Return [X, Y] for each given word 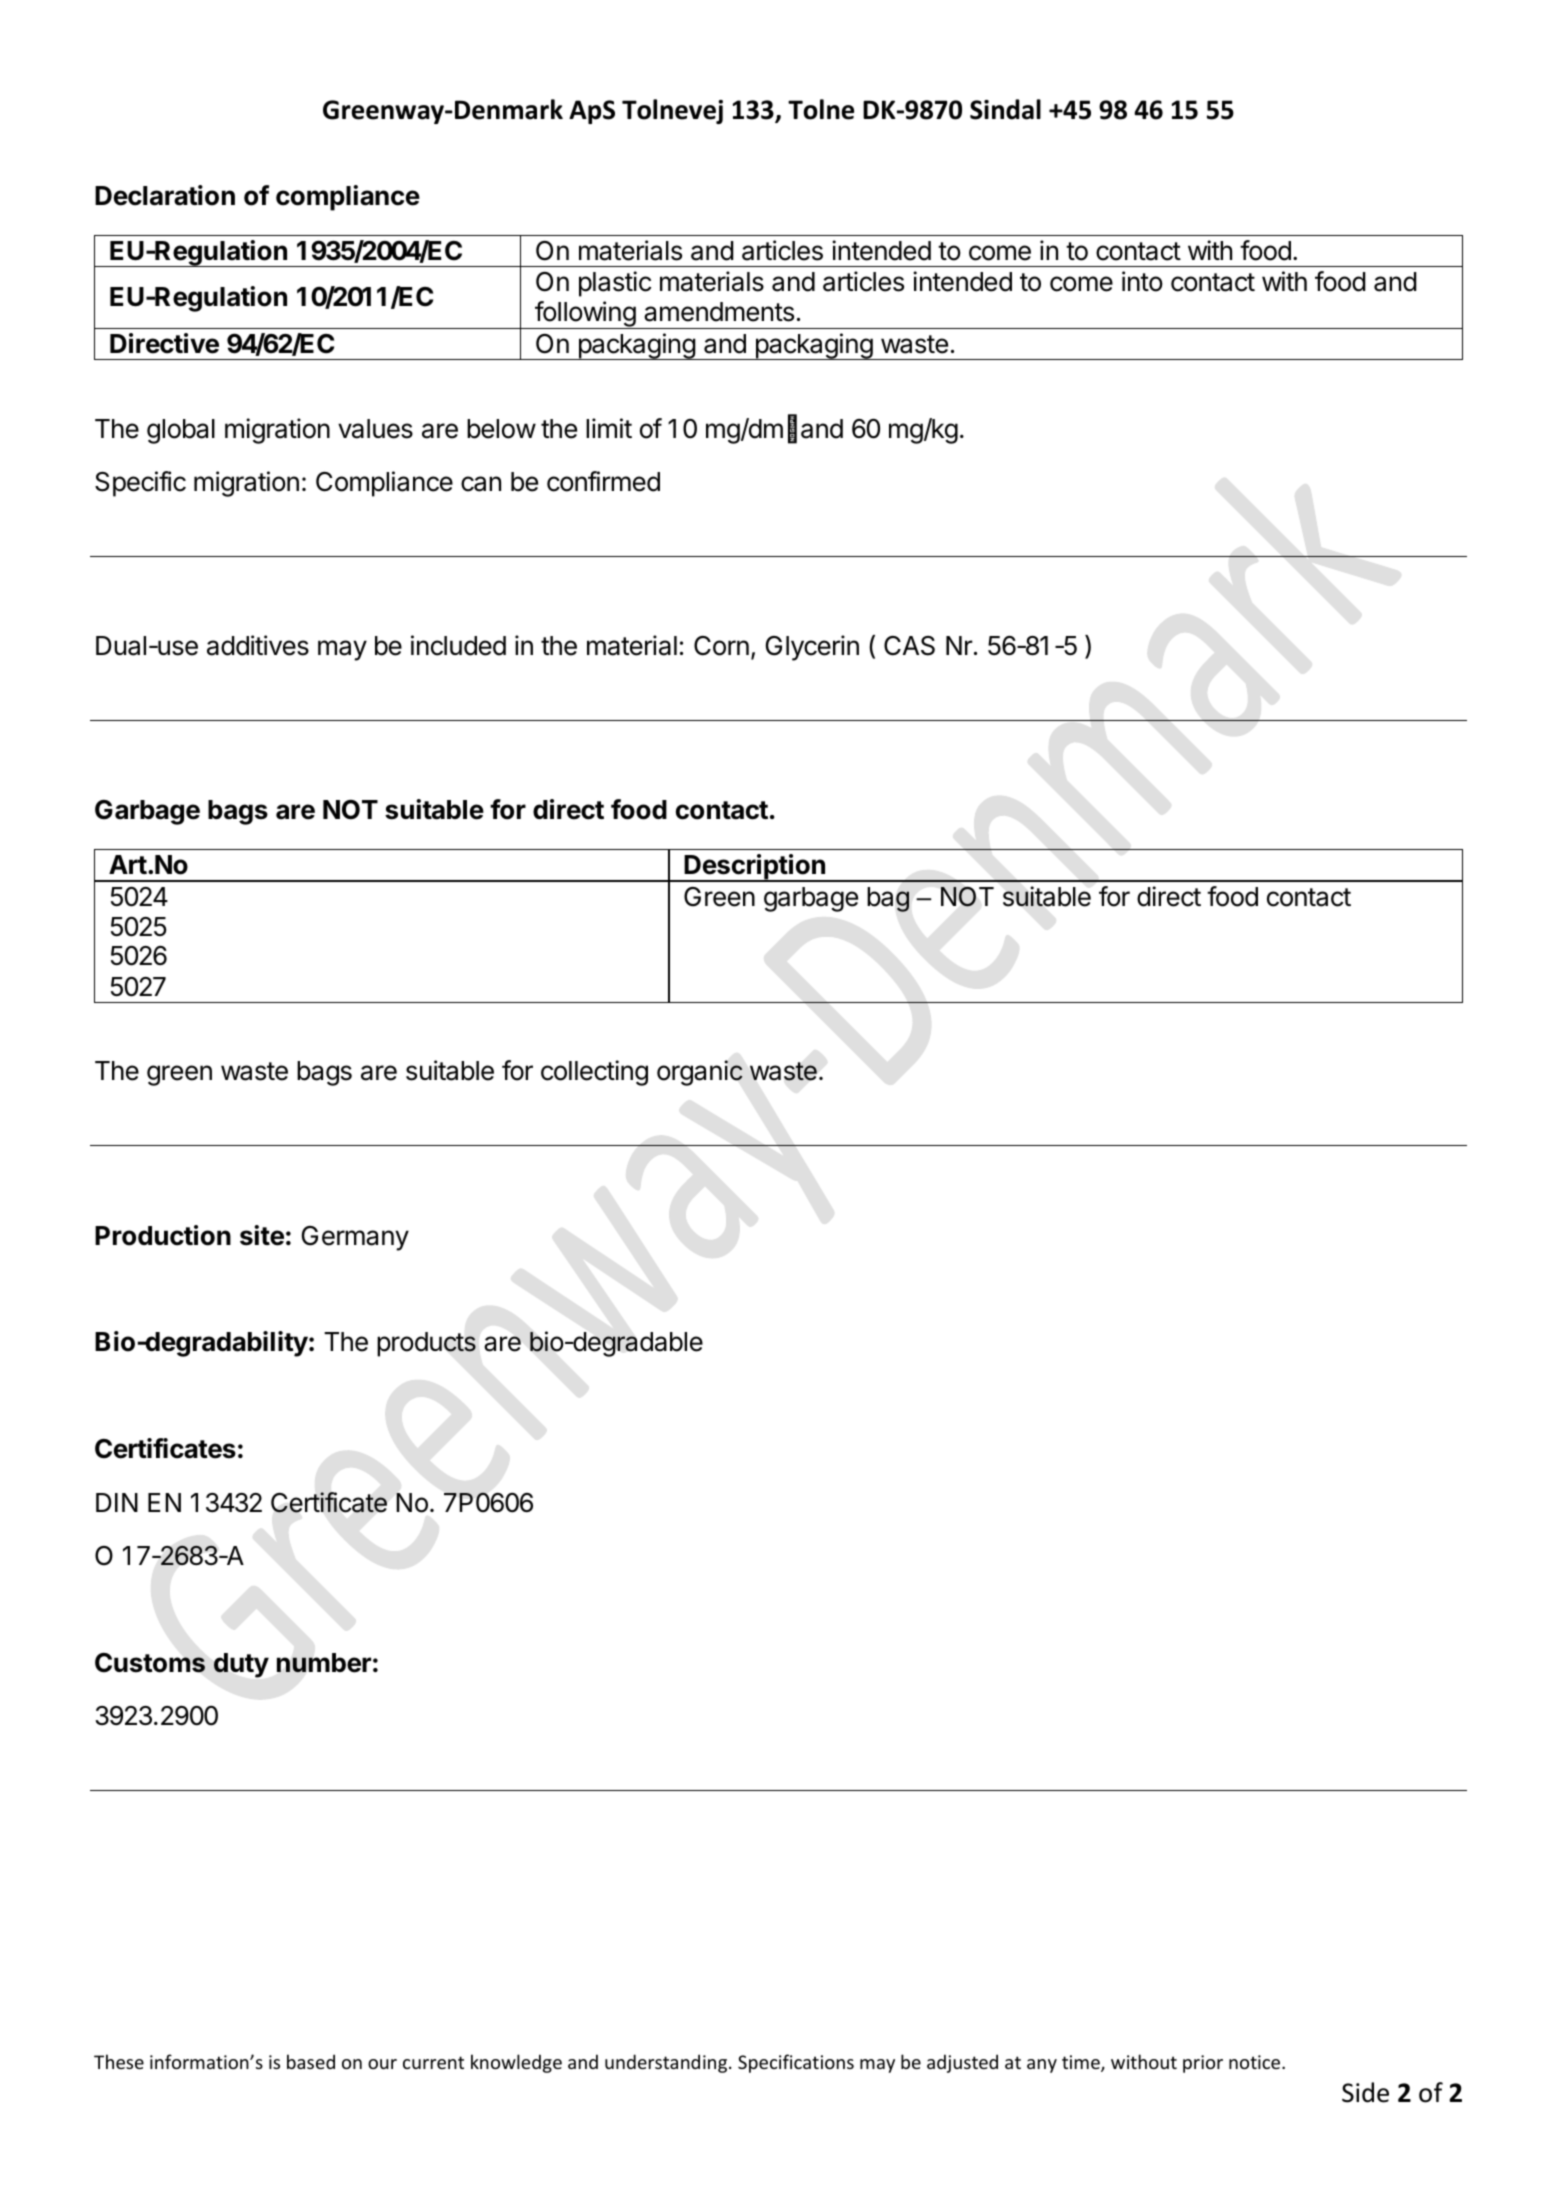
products [426, 1344]
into [1142, 281]
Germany [355, 1238]
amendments [719, 312]
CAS [909, 646]
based [311, 2061]
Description [755, 868]
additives [258, 645]
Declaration [165, 195]
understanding [667, 2063]
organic [700, 1073]
